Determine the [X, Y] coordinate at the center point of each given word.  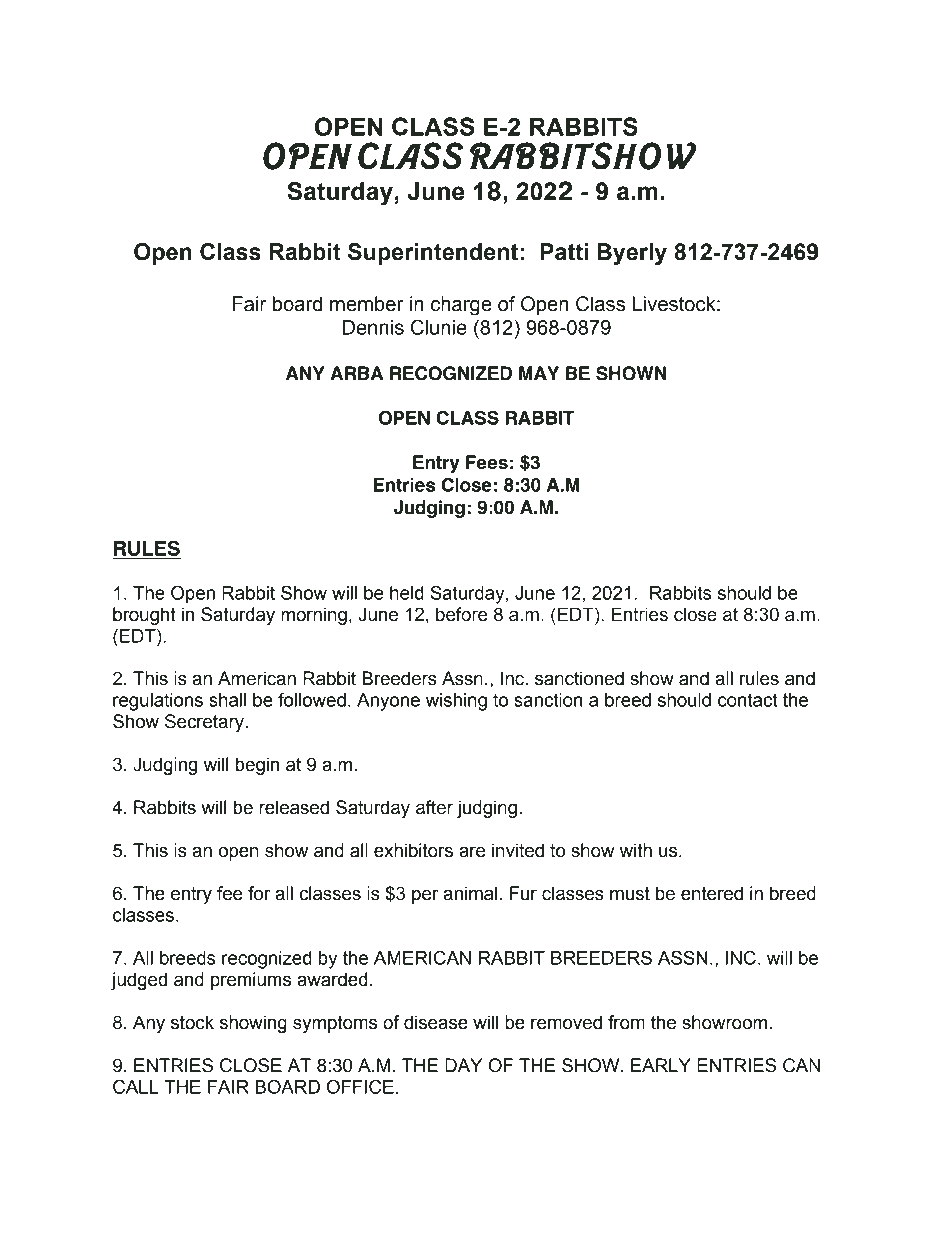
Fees [487, 462]
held [407, 593]
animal [470, 893]
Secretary [205, 723]
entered [712, 893]
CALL [136, 1086]
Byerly [632, 254]
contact [748, 700]
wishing [456, 702]
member [367, 304]
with [636, 850]
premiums [251, 981]
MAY [539, 373]
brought [144, 616]
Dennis [373, 327]
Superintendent [433, 254]
